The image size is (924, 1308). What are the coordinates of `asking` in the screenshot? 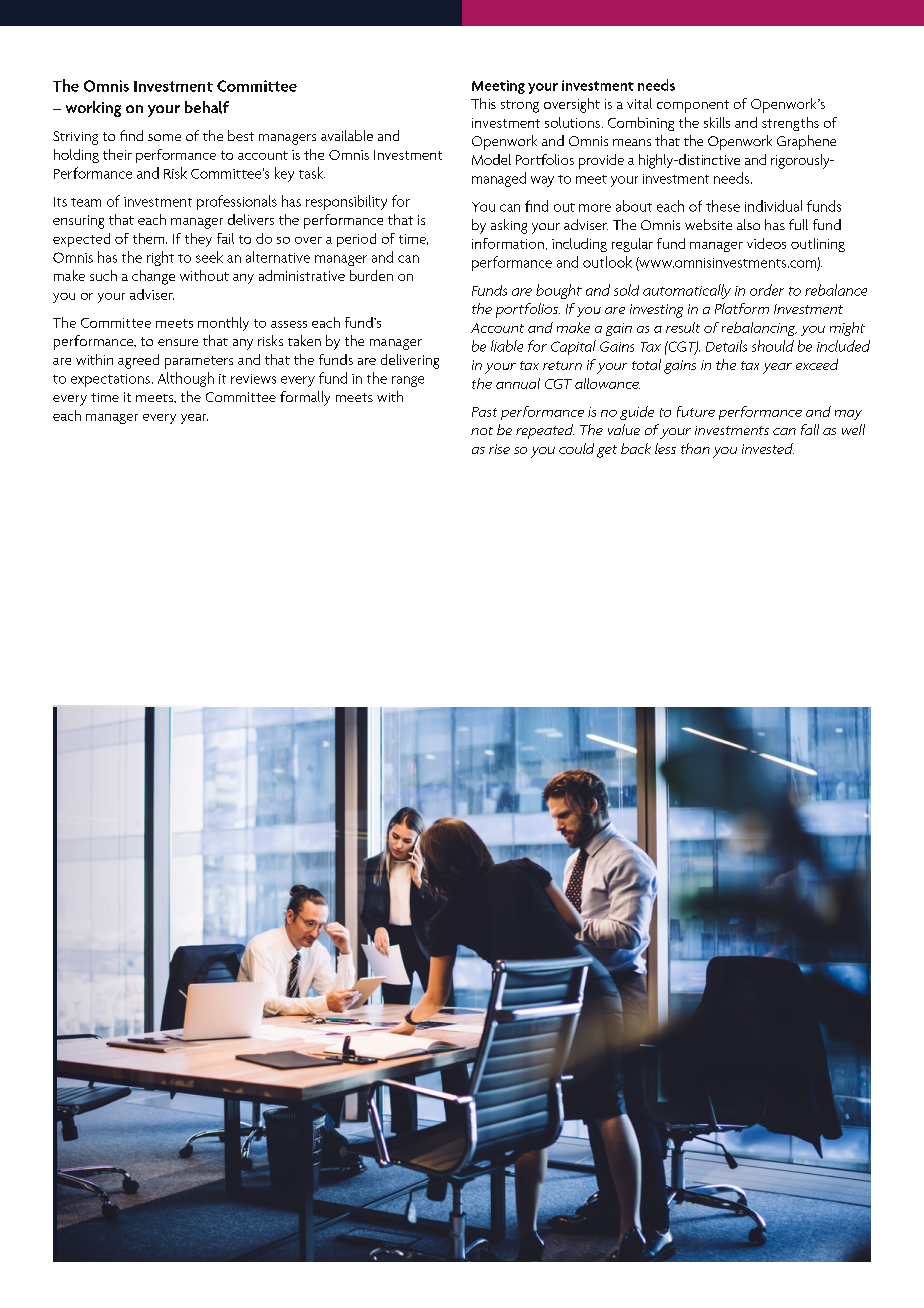 It's located at (509, 226).
